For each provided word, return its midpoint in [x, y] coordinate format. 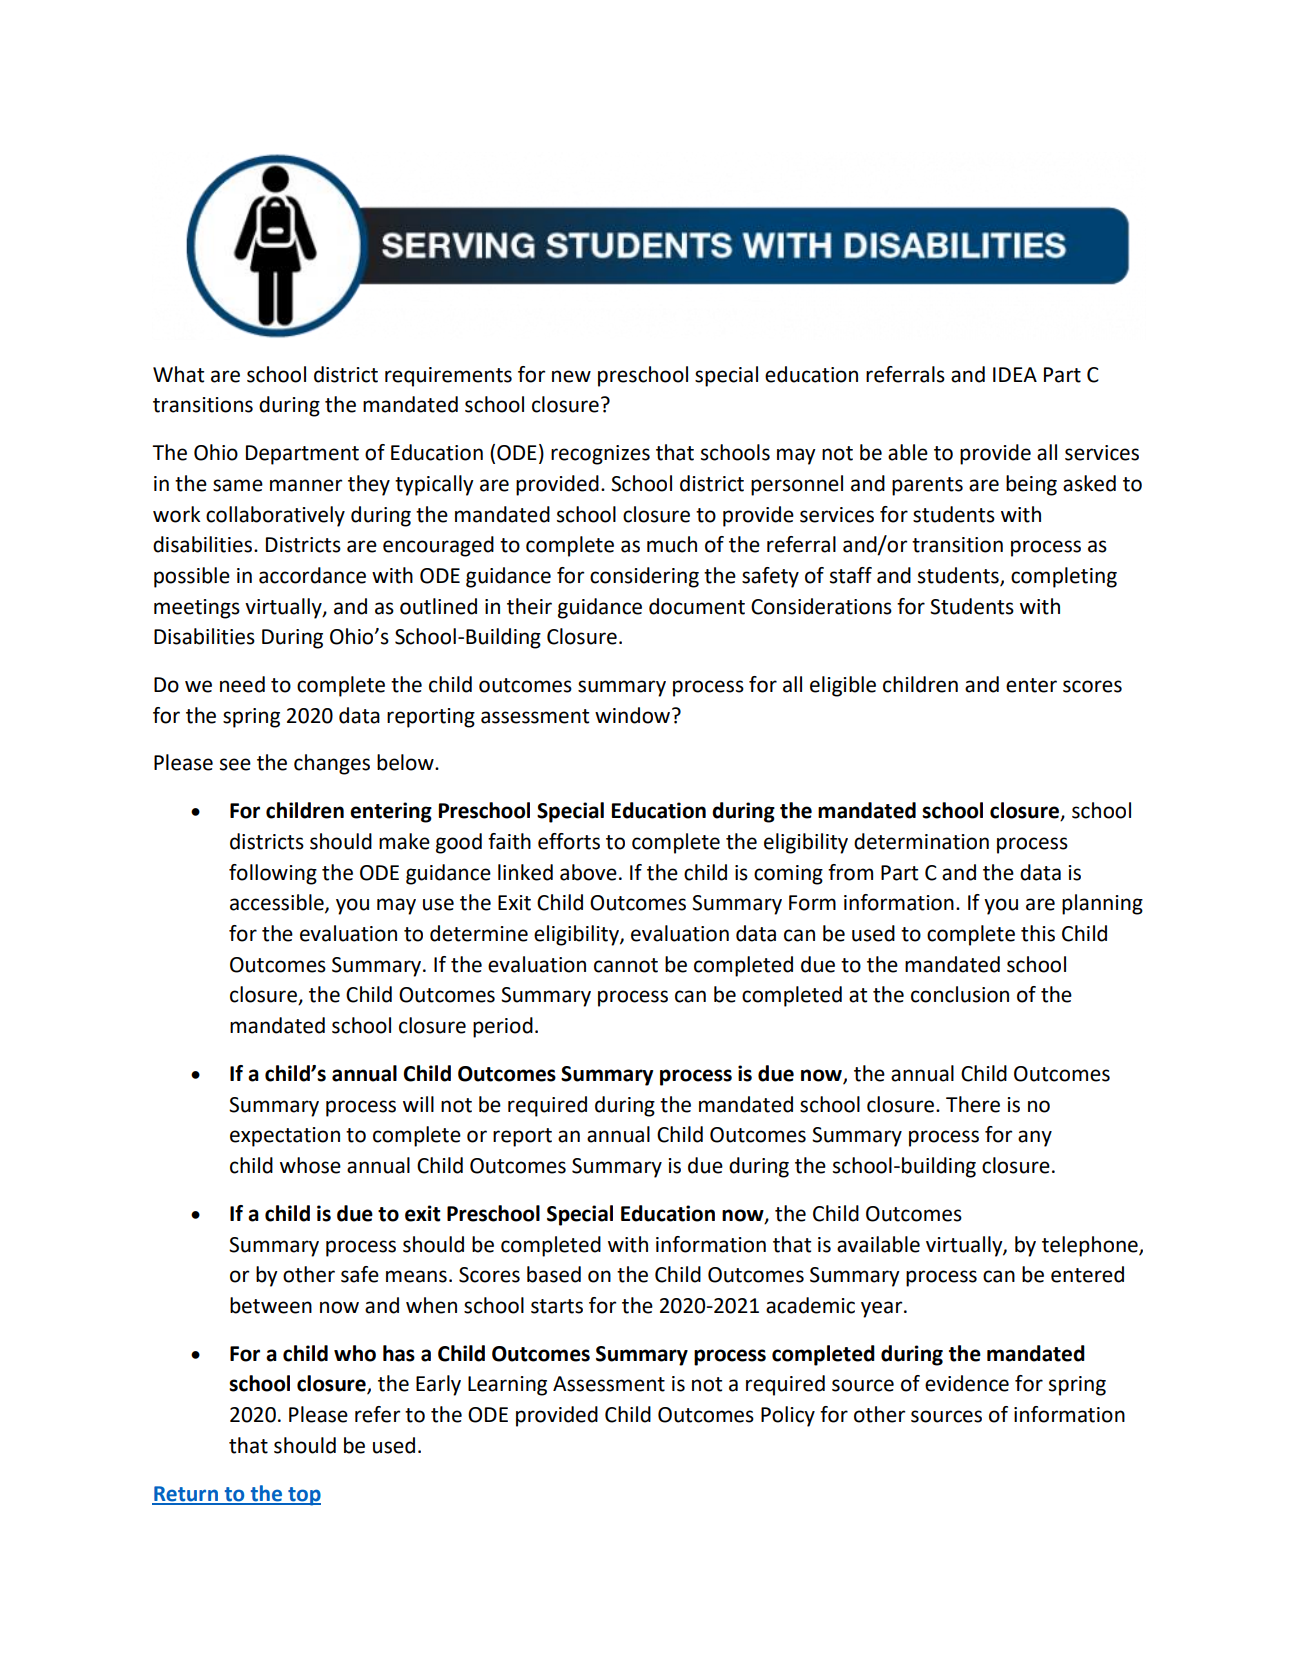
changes [332, 764]
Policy [788, 1416]
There [973, 1104]
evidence [967, 1383]
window [634, 715]
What [178, 374]
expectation [285, 1137]
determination [921, 841]
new [571, 376]
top [303, 1496]
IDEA [1015, 374]
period [503, 1027]
